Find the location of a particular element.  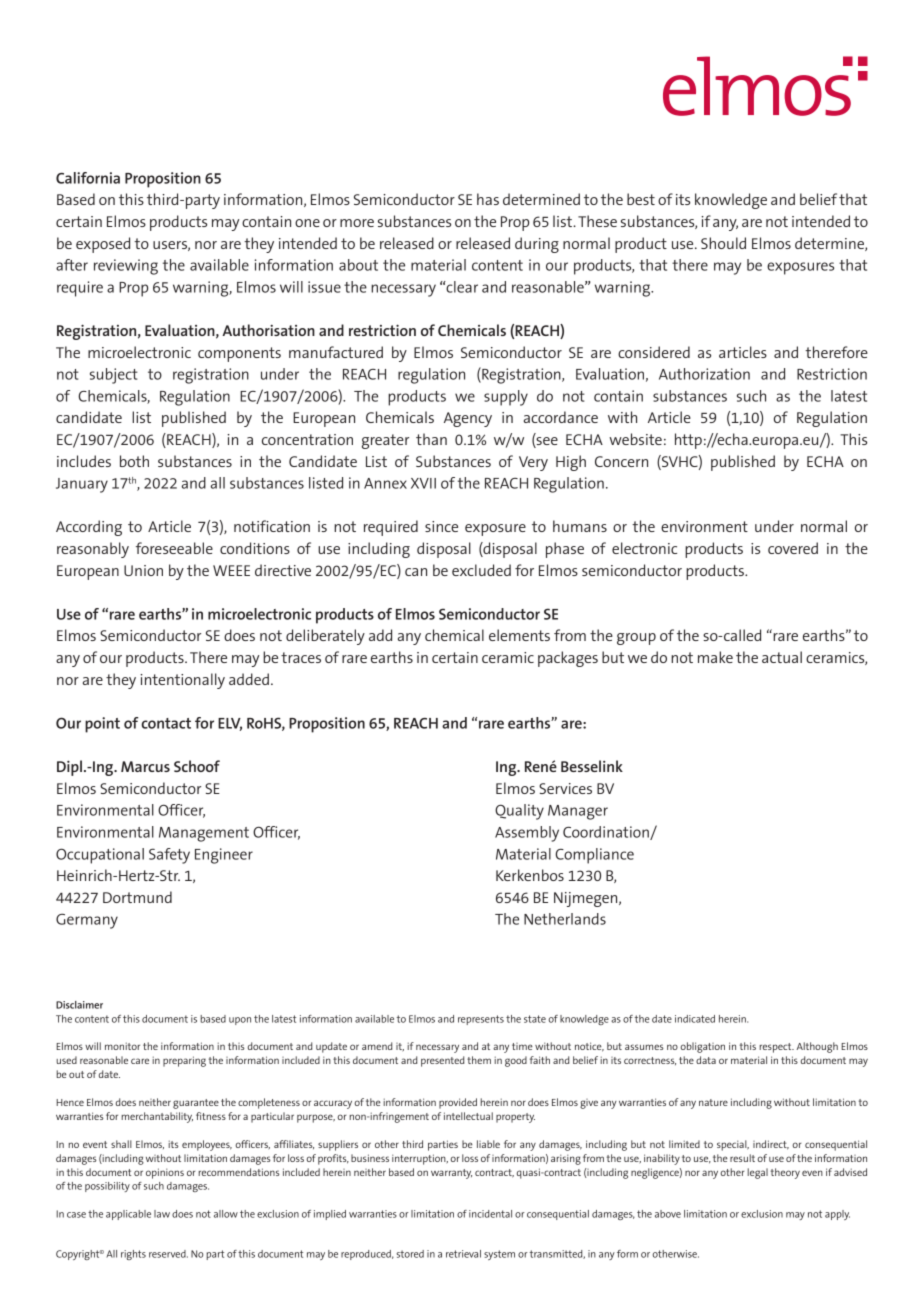

Authorization is located at coordinates (704, 374).
